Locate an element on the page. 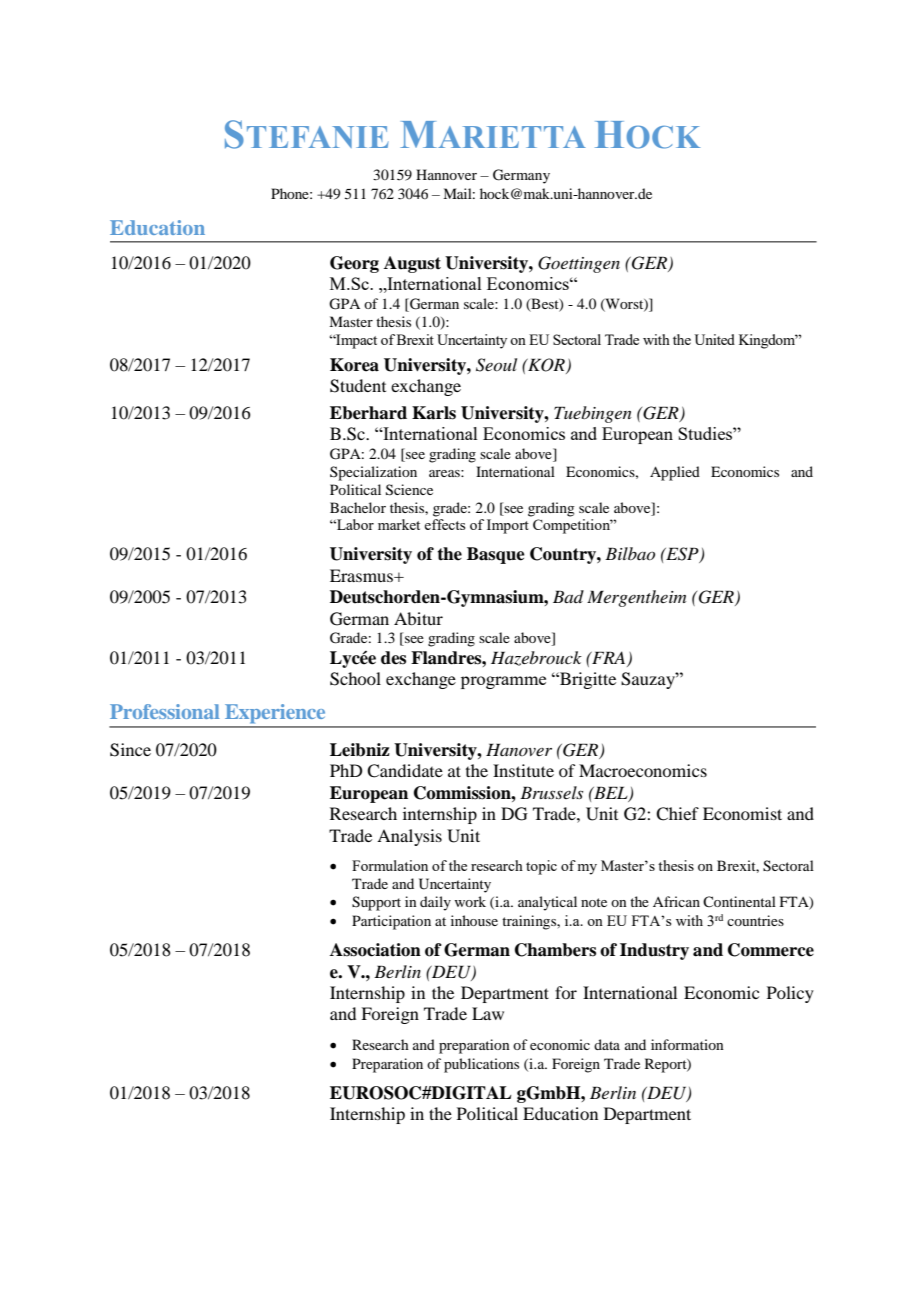 This document has height=1308, width=924. Goettingen is located at coordinates (579, 264).
